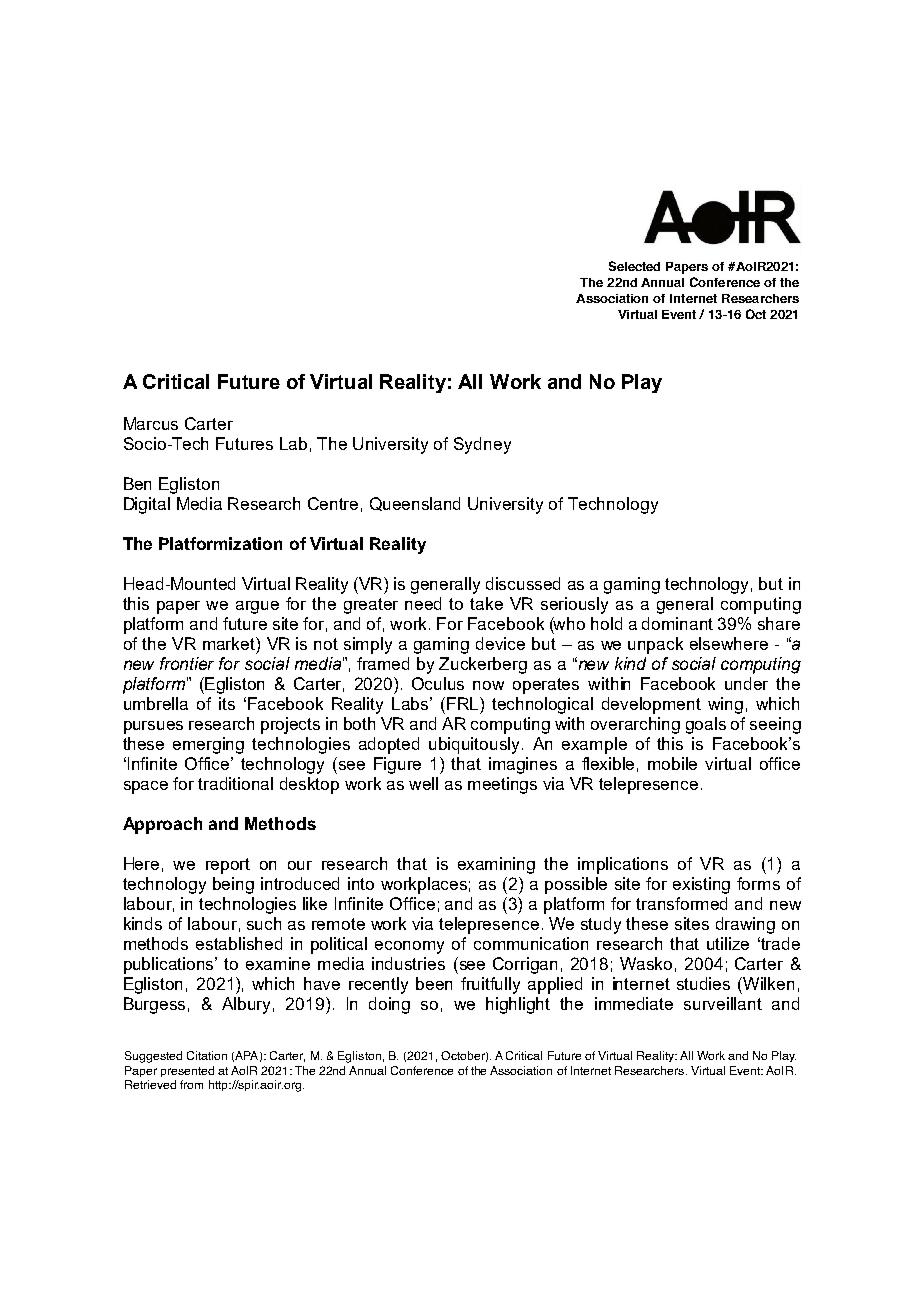 This screenshot has height=1308, width=924. I want to click on been, so click(434, 983).
